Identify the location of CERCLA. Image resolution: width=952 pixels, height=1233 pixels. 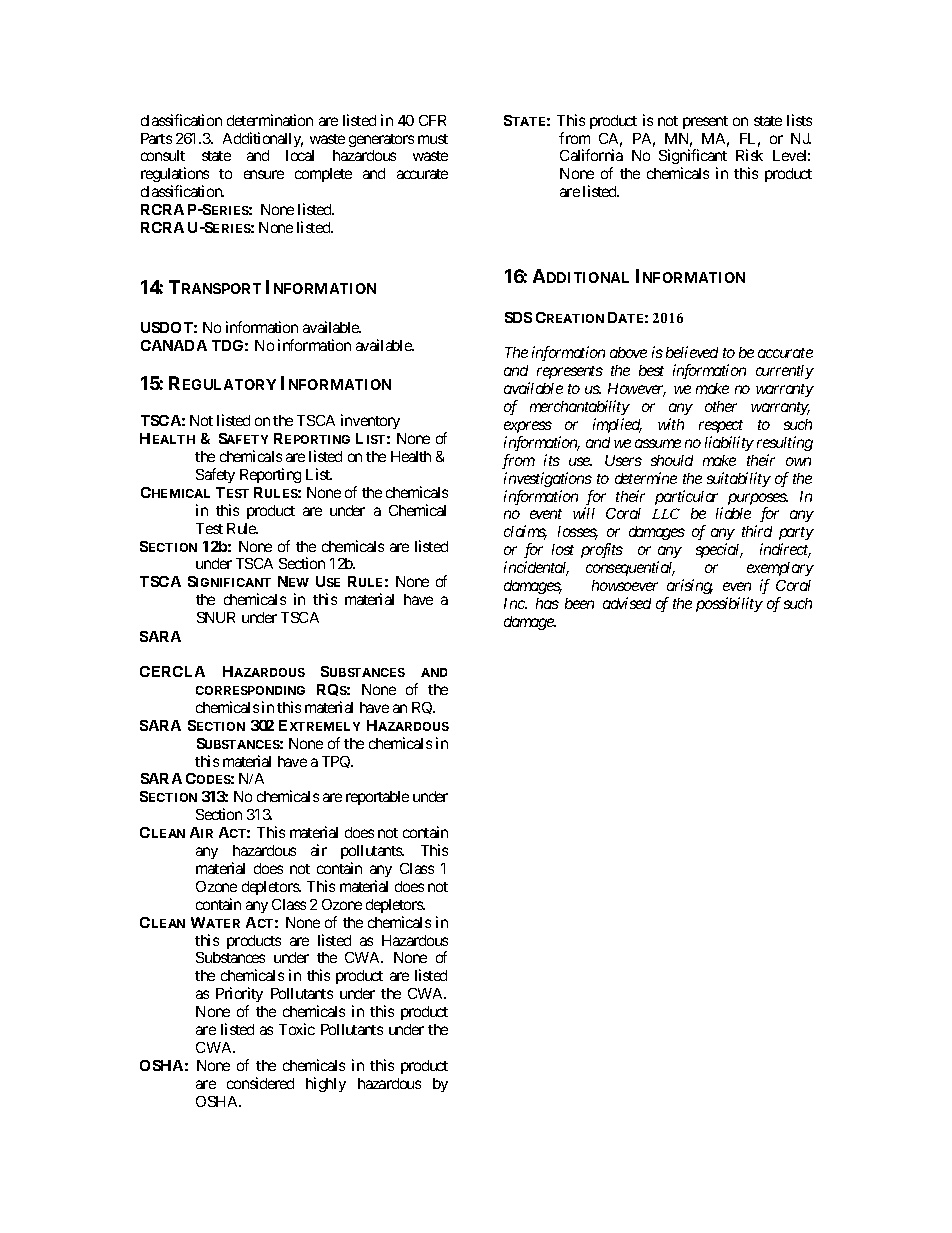
(172, 671).
